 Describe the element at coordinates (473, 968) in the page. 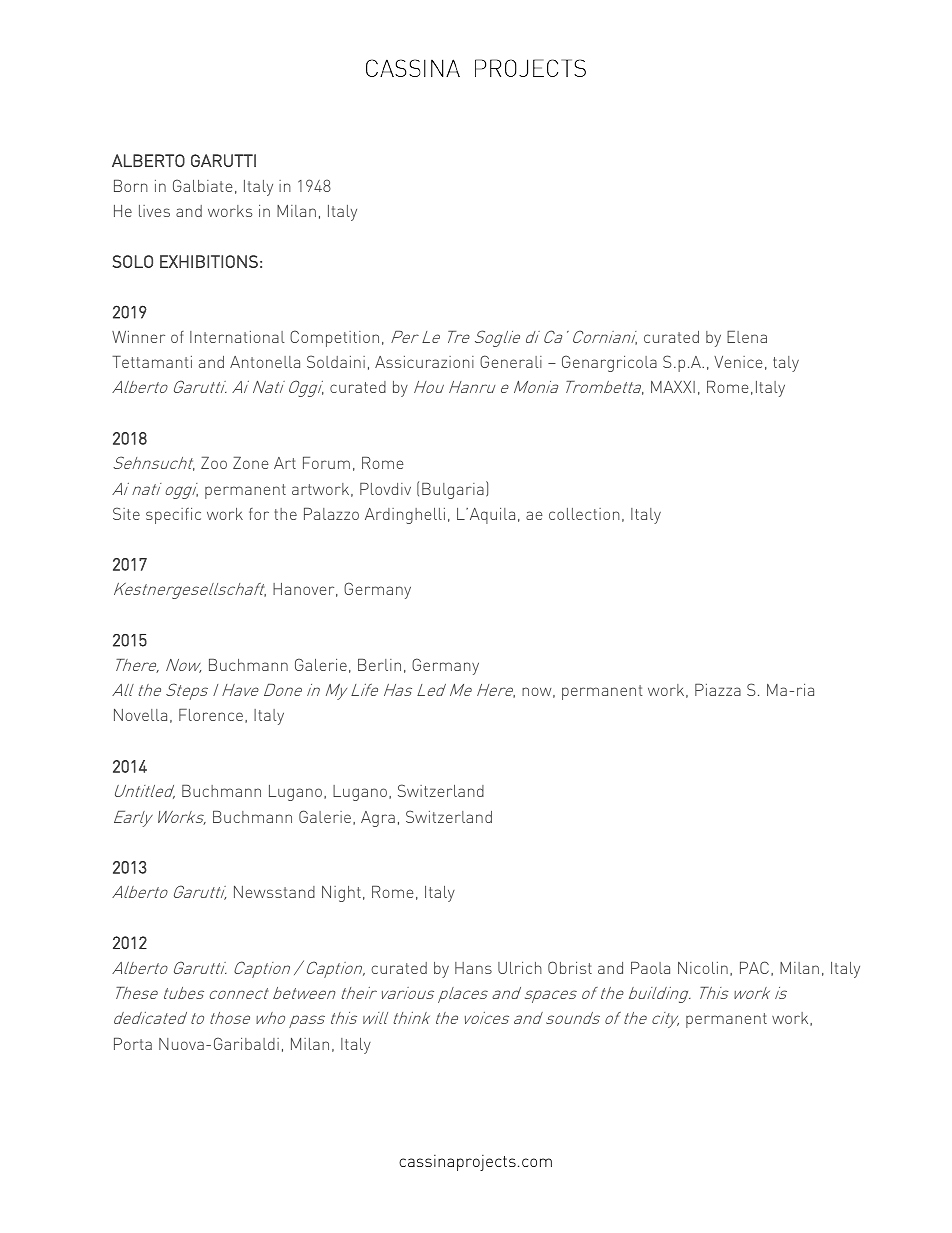

I see `Hans` at that location.
